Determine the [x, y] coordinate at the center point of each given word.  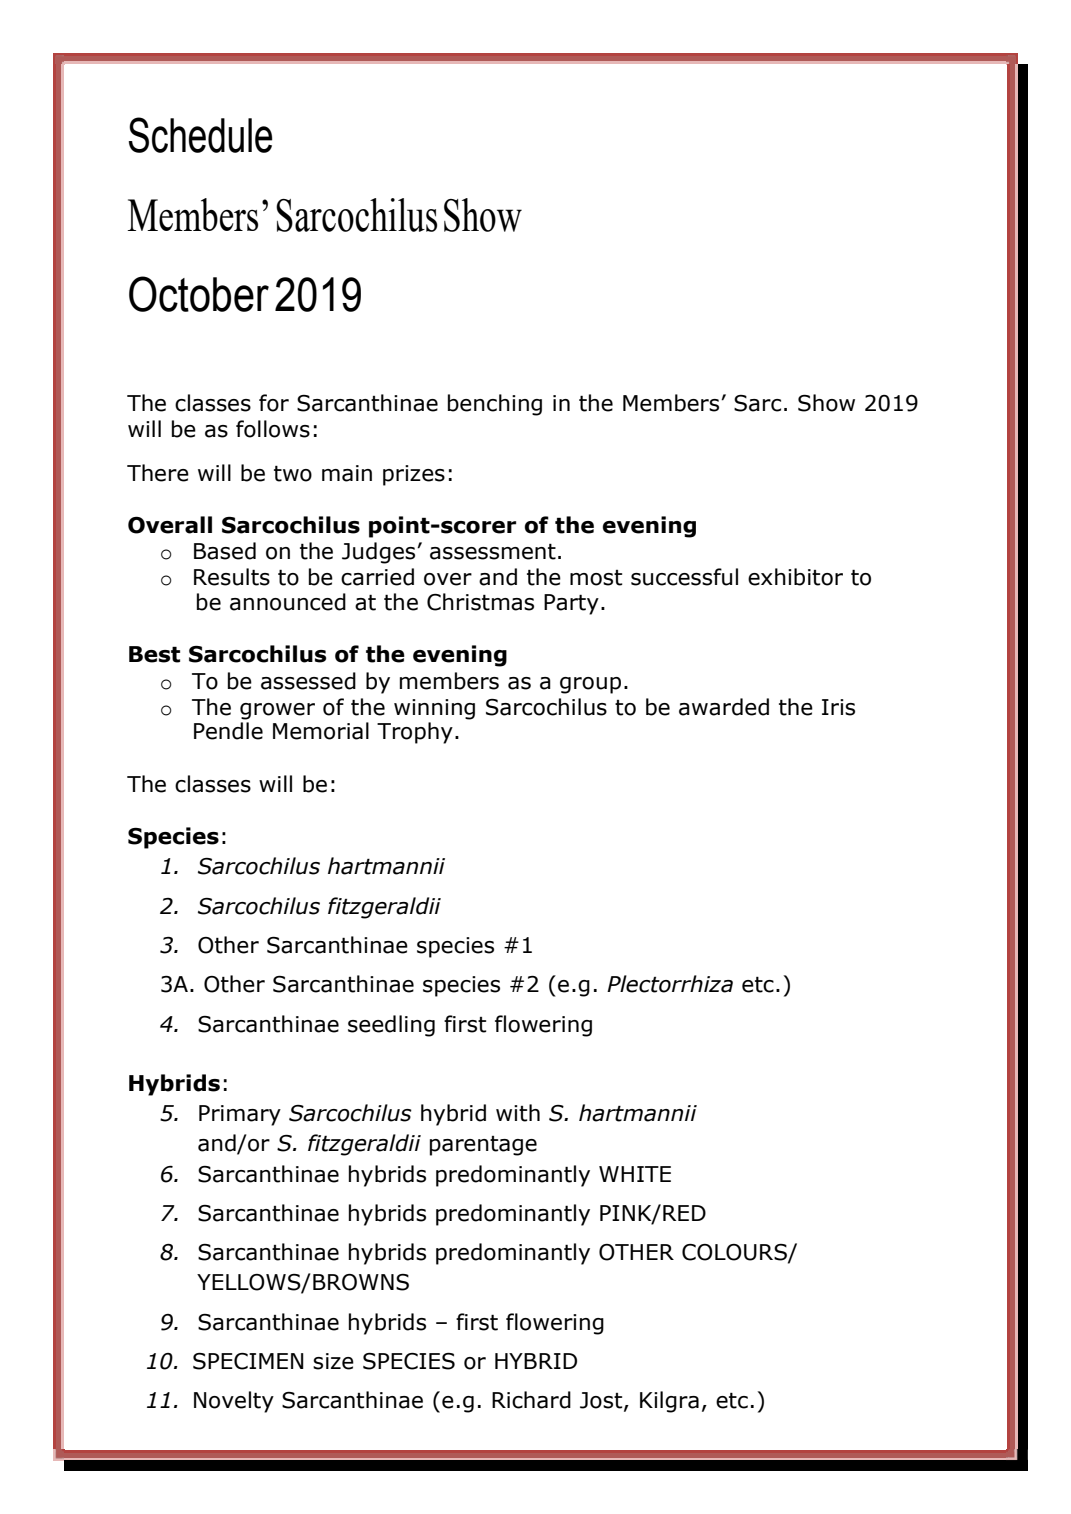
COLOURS [735, 1253]
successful [684, 577]
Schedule [201, 135]
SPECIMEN [248, 1361]
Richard [531, 1400]
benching [495, 405]
